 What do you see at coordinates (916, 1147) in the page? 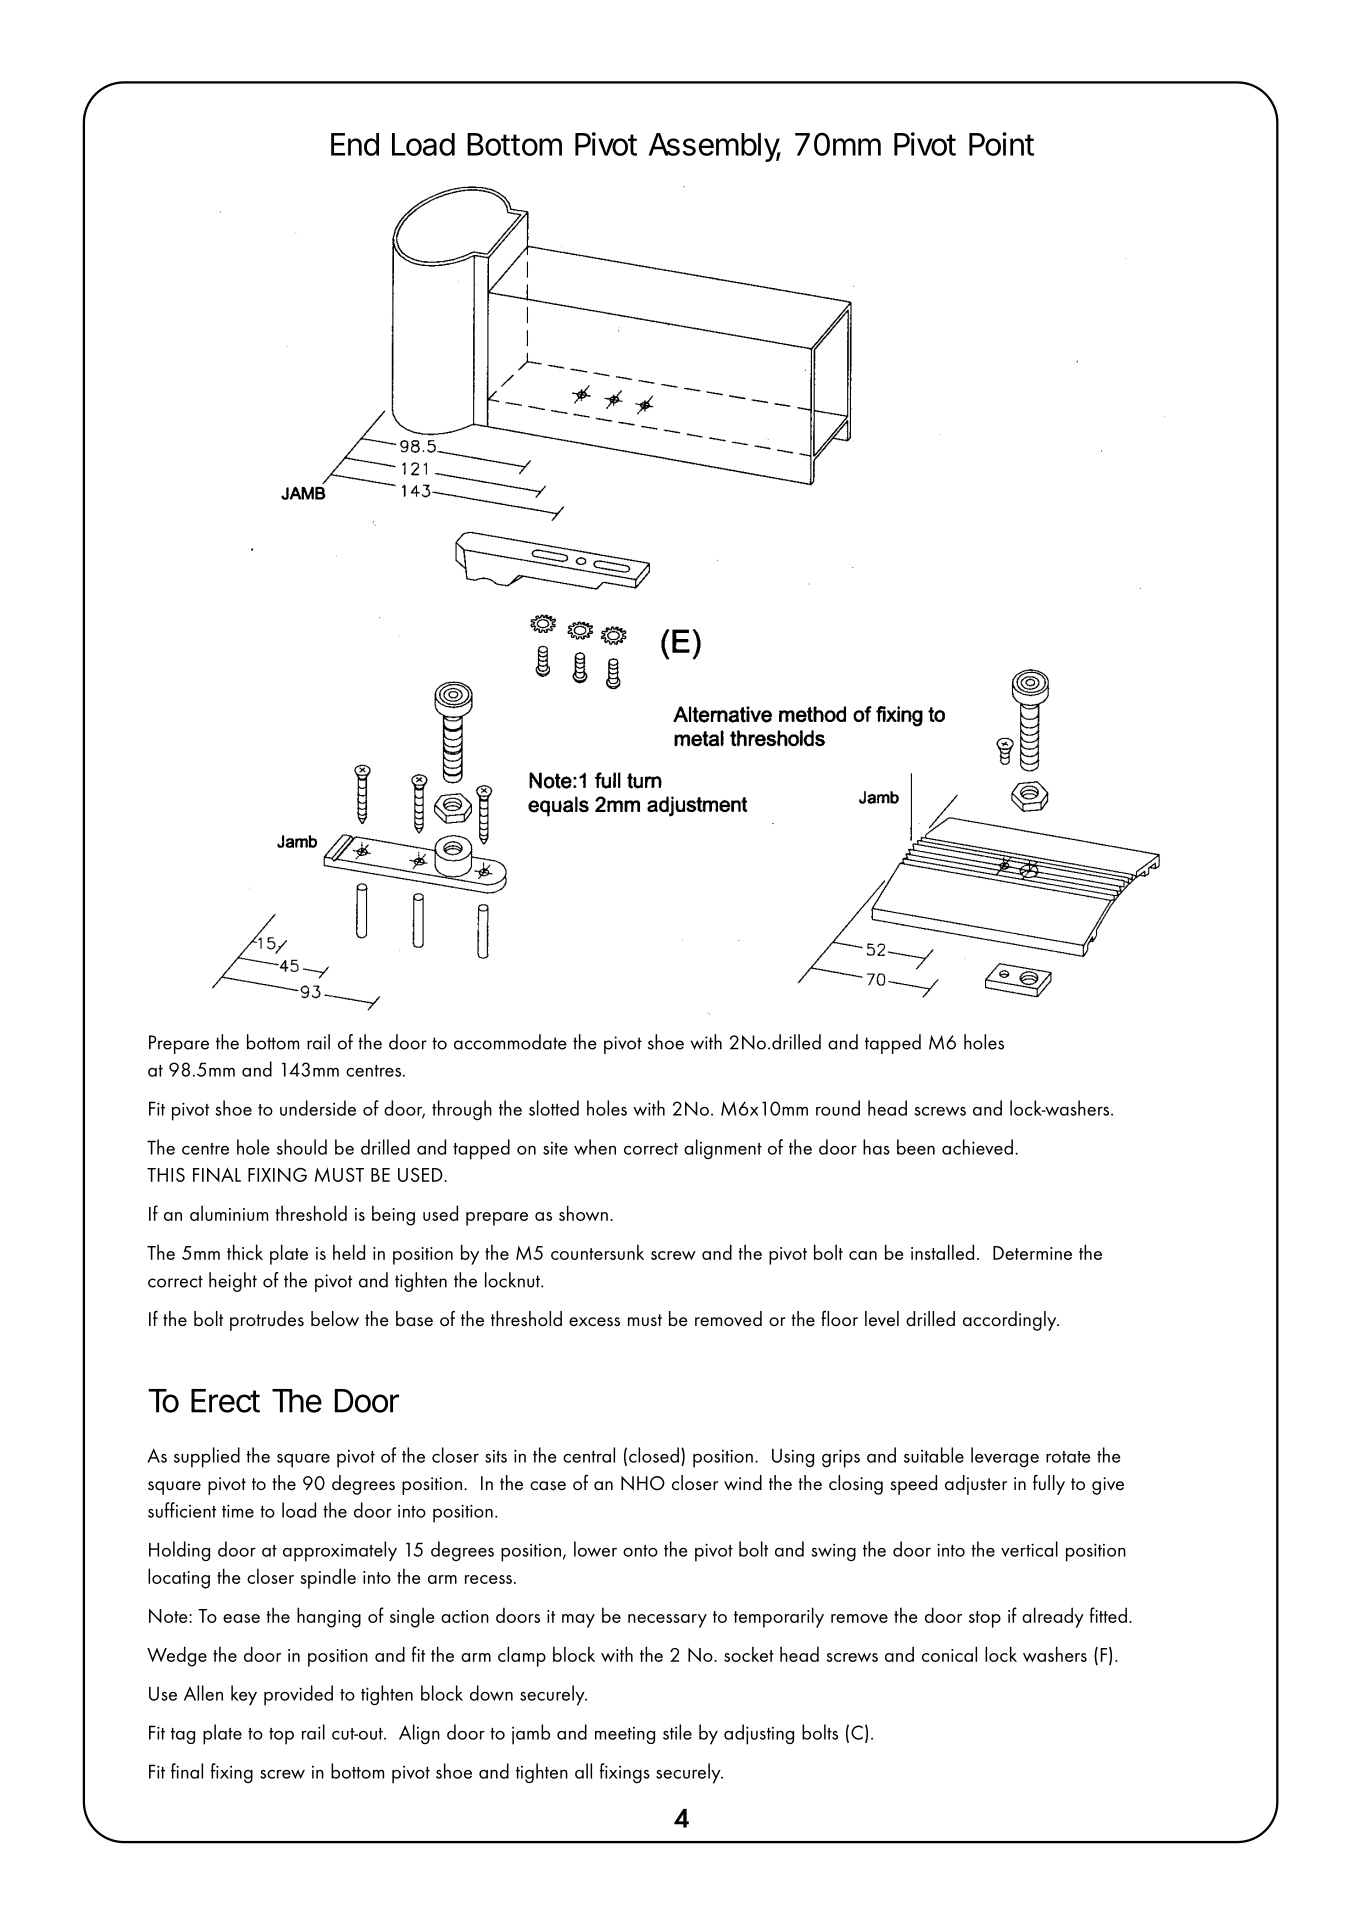
I see `been` at bounding box center [916, 1147].
